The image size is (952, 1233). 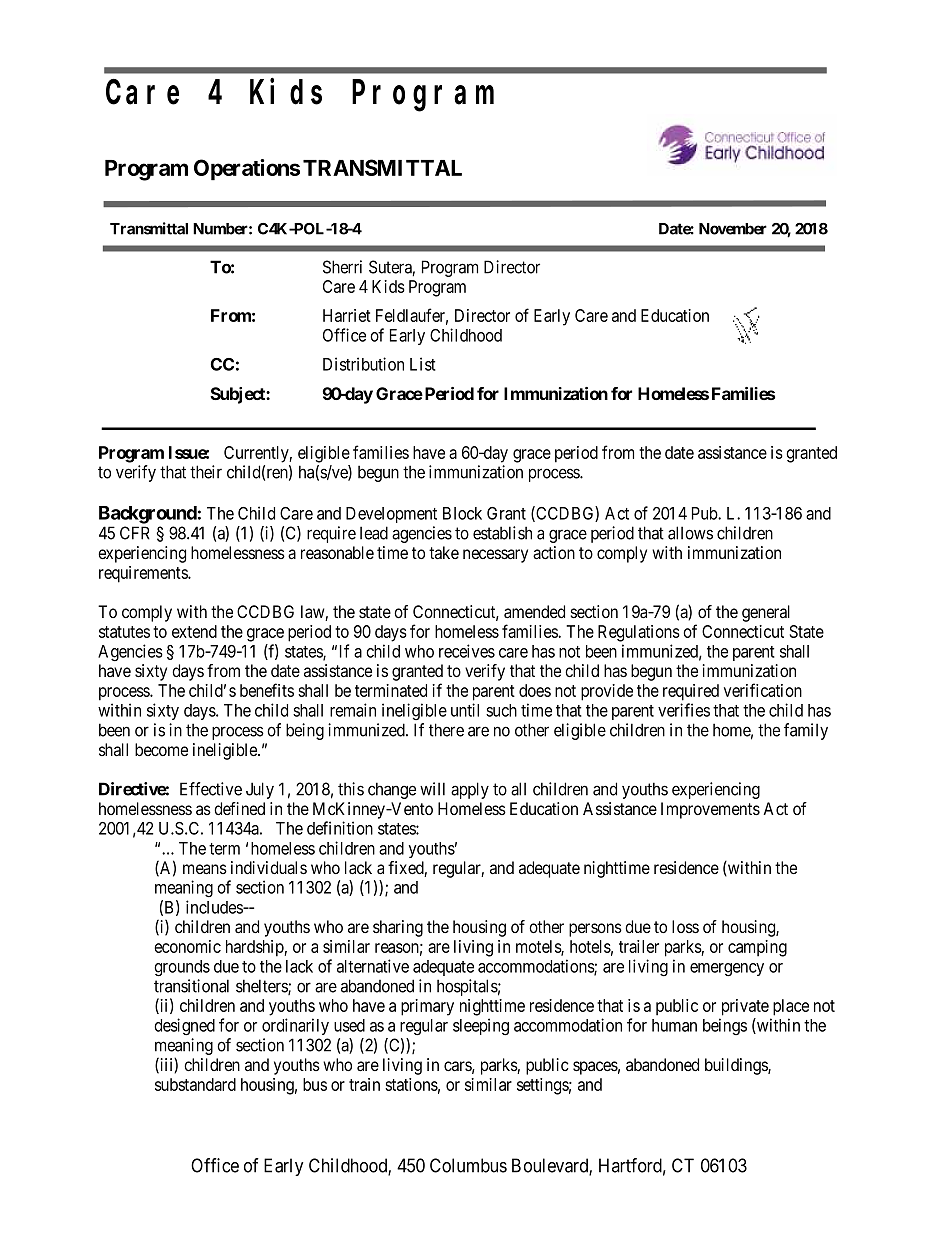 What do you see at coordinates (347, 315) in the screenshot?
I see `Harriet` at bounding box center [347, 315].
